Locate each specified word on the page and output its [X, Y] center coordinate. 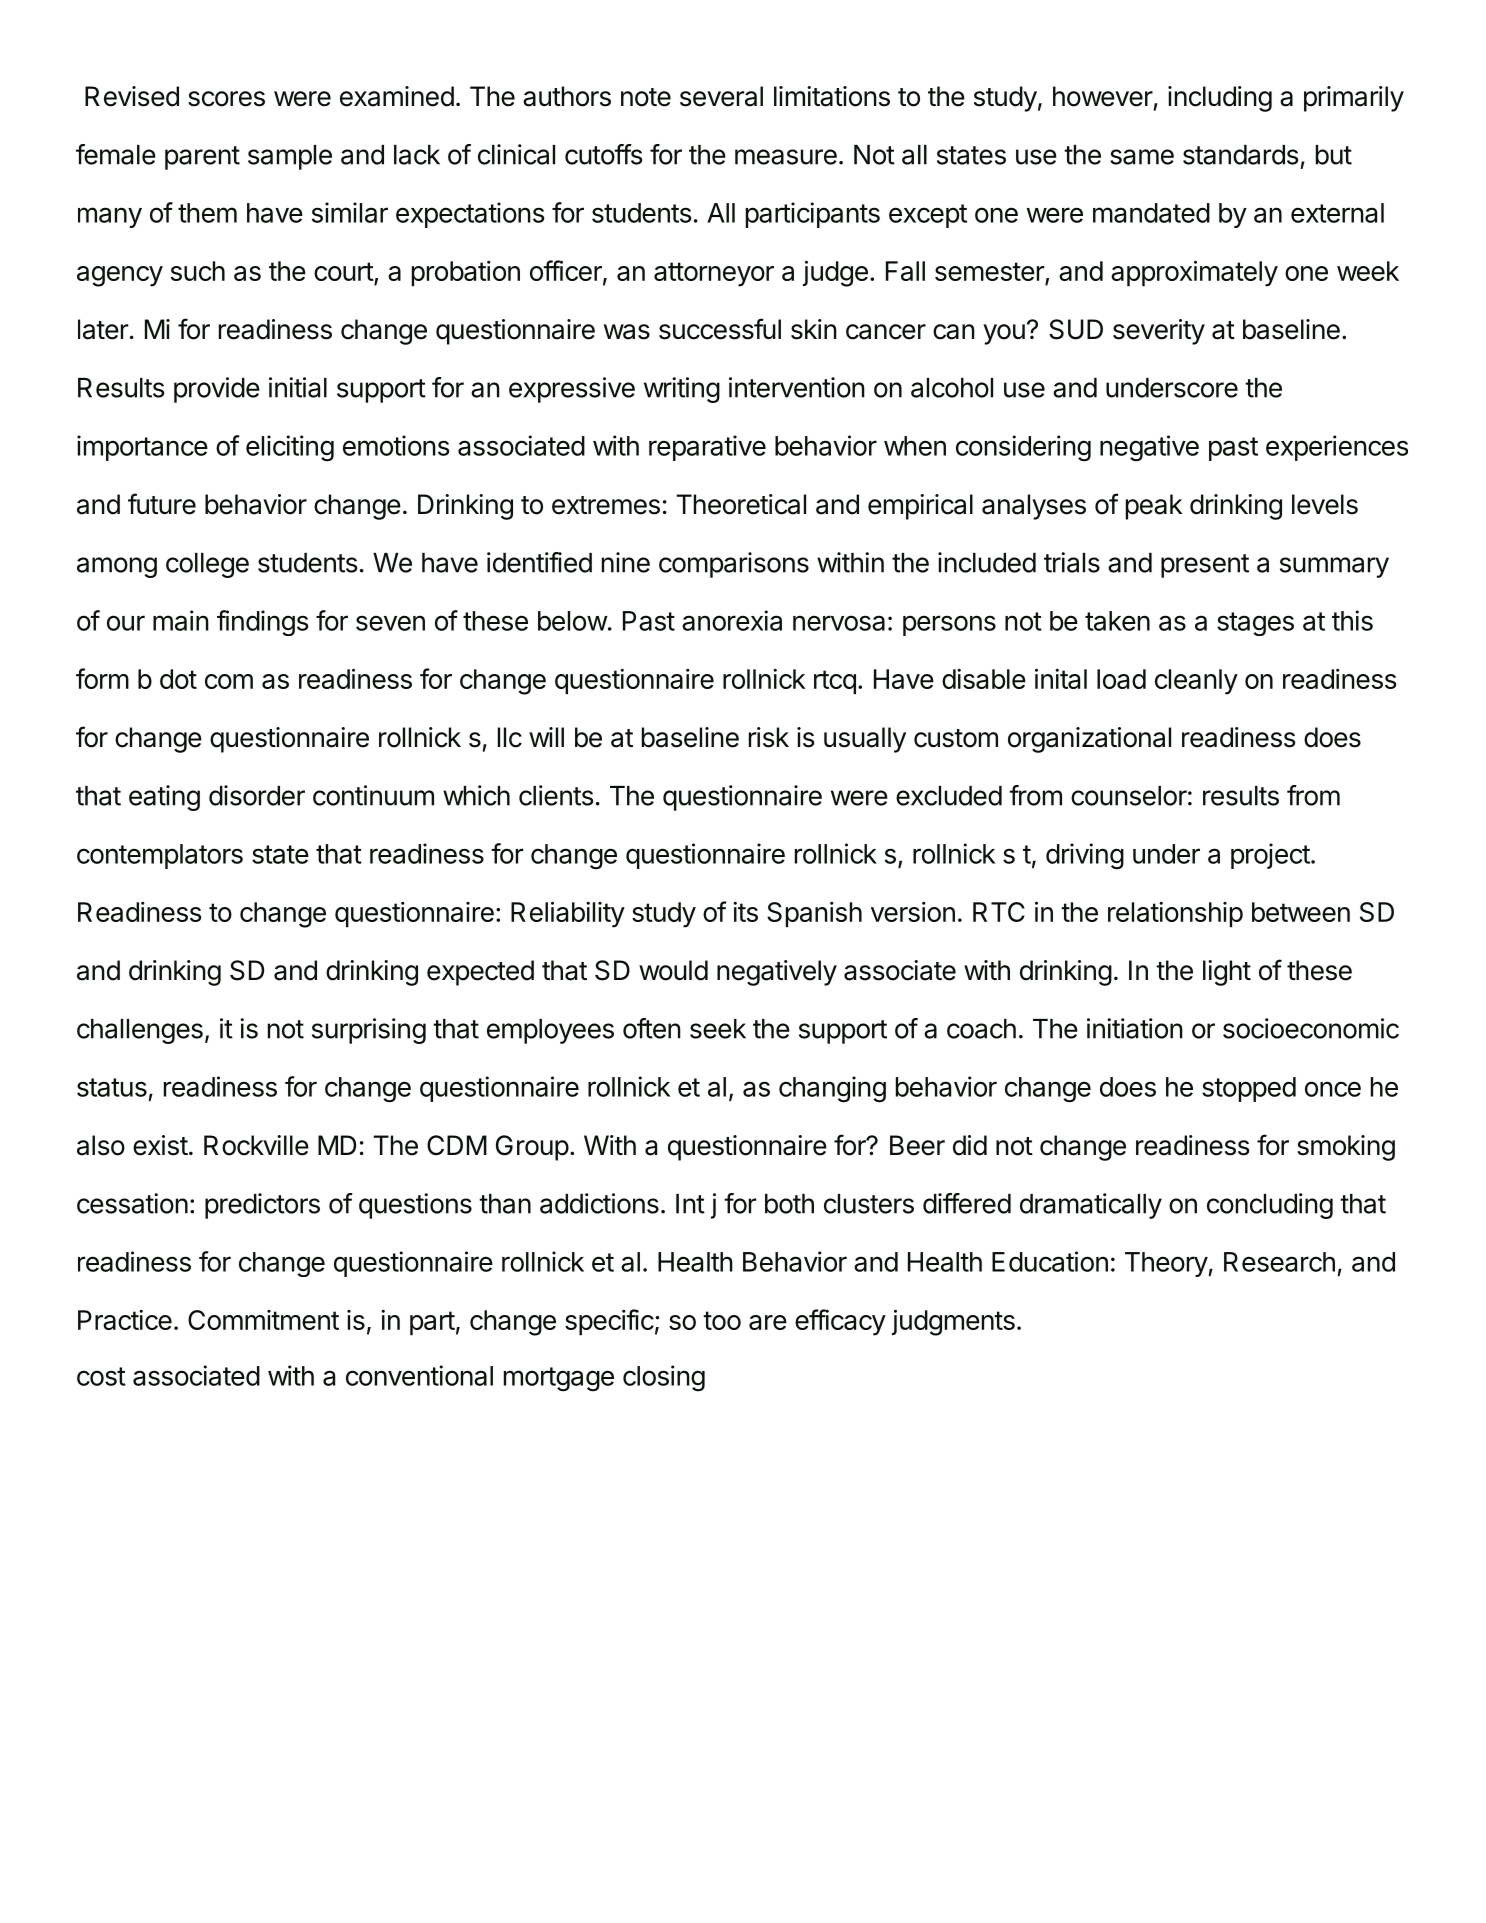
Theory [1167, 1264]
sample [290, 157]
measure [786, 157]
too [722, 1320]
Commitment [263, 1320]
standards [1240, 155]
